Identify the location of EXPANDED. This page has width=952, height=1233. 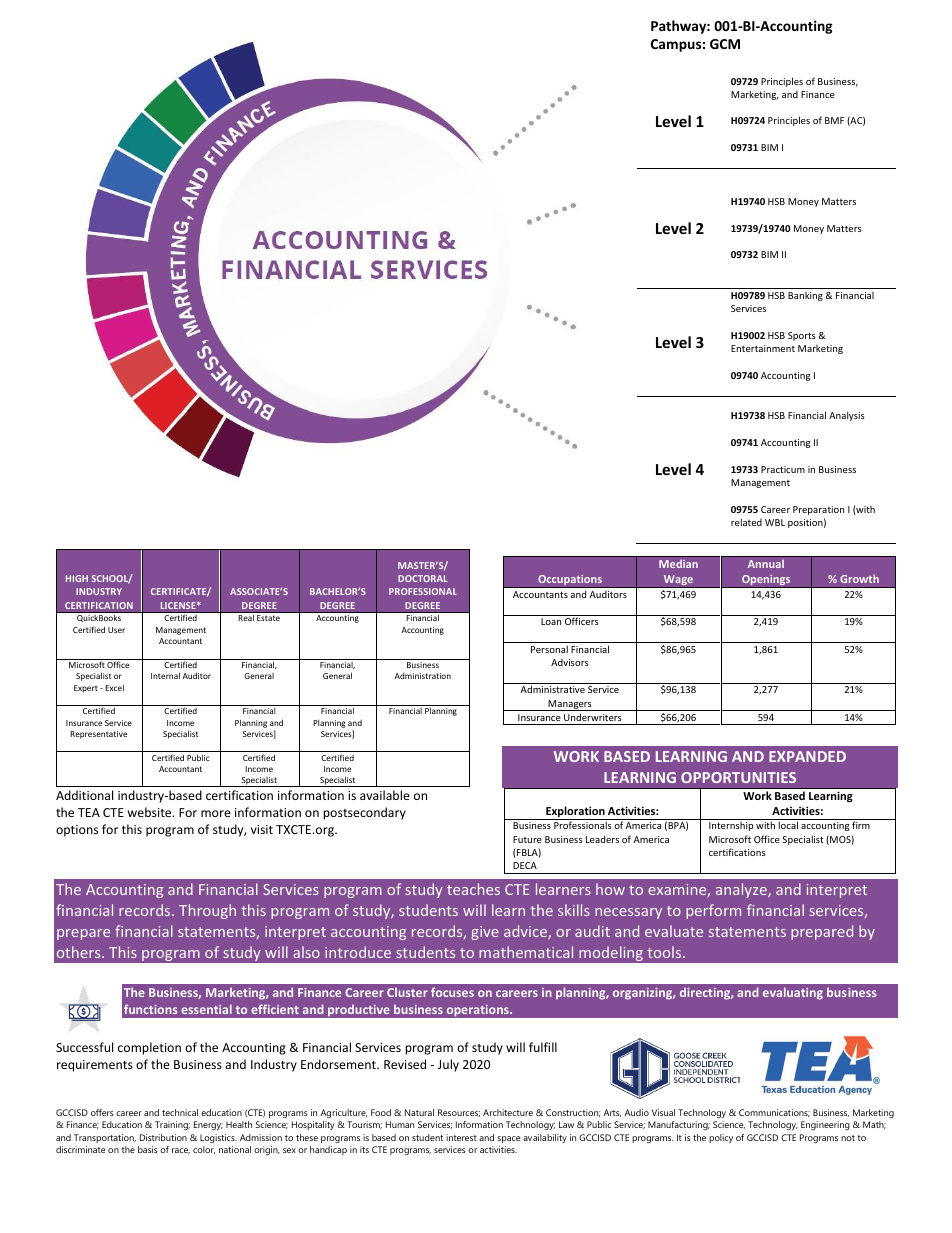
(807, 756).
